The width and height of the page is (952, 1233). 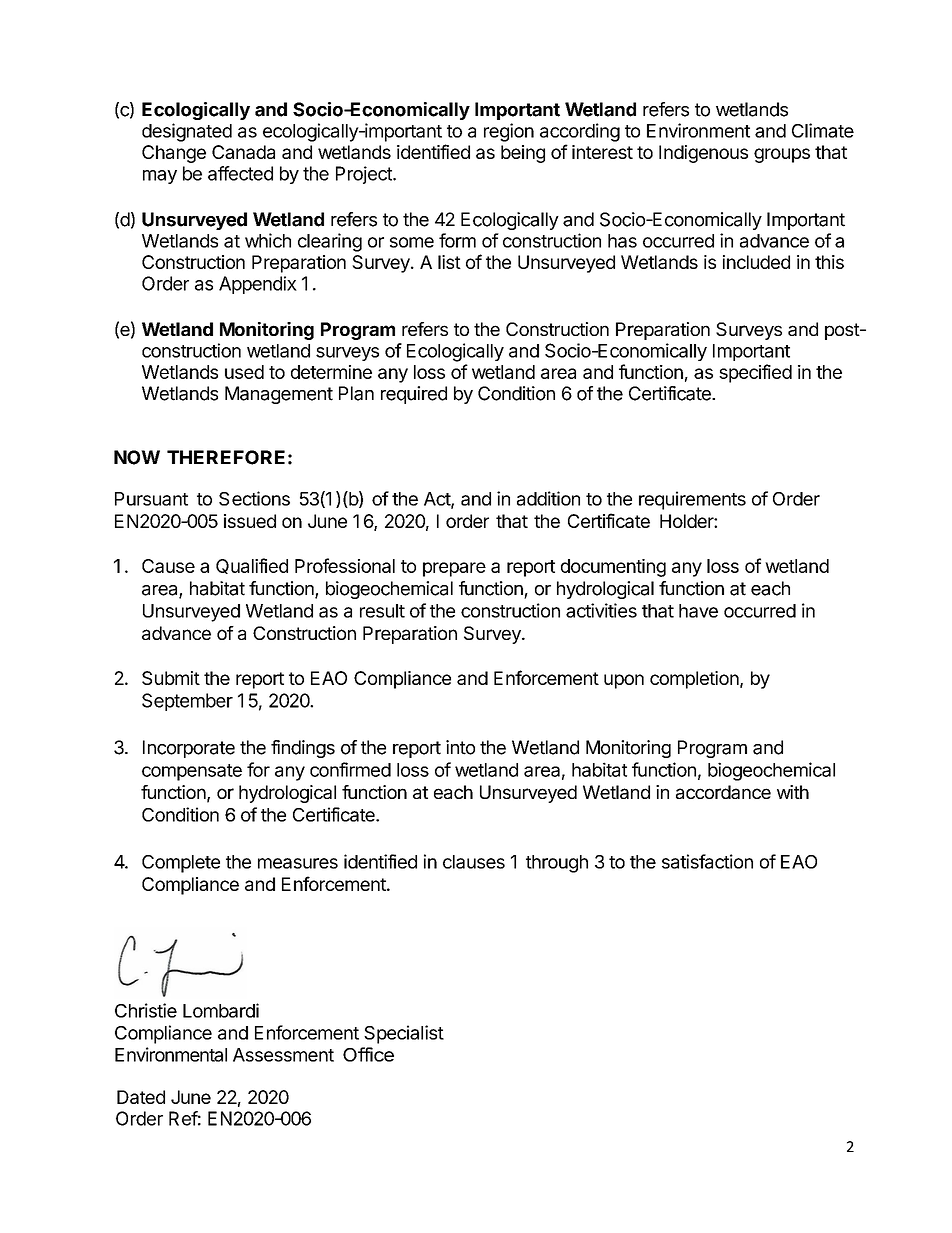 I want to click on clauses, so click(x=474, y=862).
